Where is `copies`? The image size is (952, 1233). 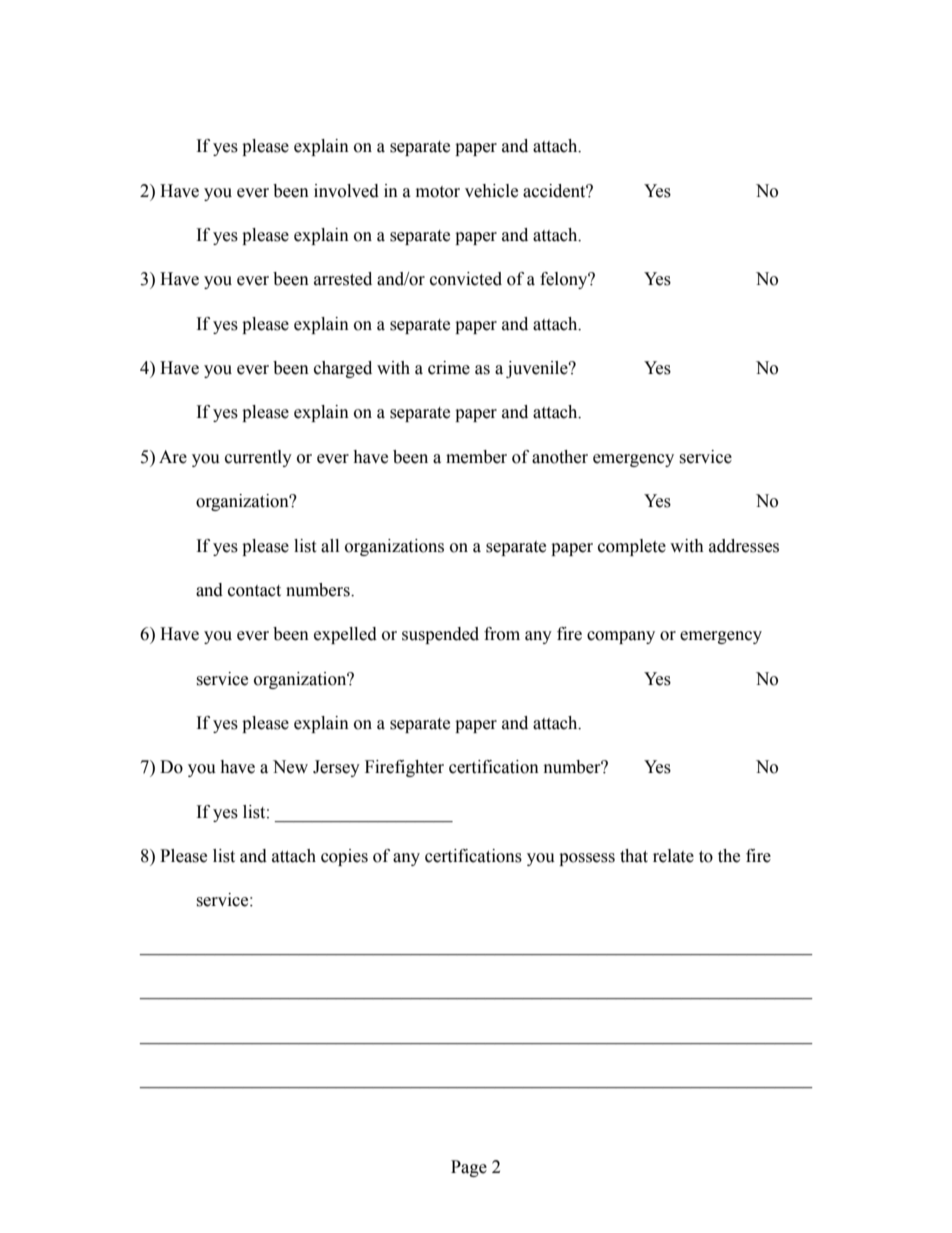
copies is located at coordinates (344, 857).
